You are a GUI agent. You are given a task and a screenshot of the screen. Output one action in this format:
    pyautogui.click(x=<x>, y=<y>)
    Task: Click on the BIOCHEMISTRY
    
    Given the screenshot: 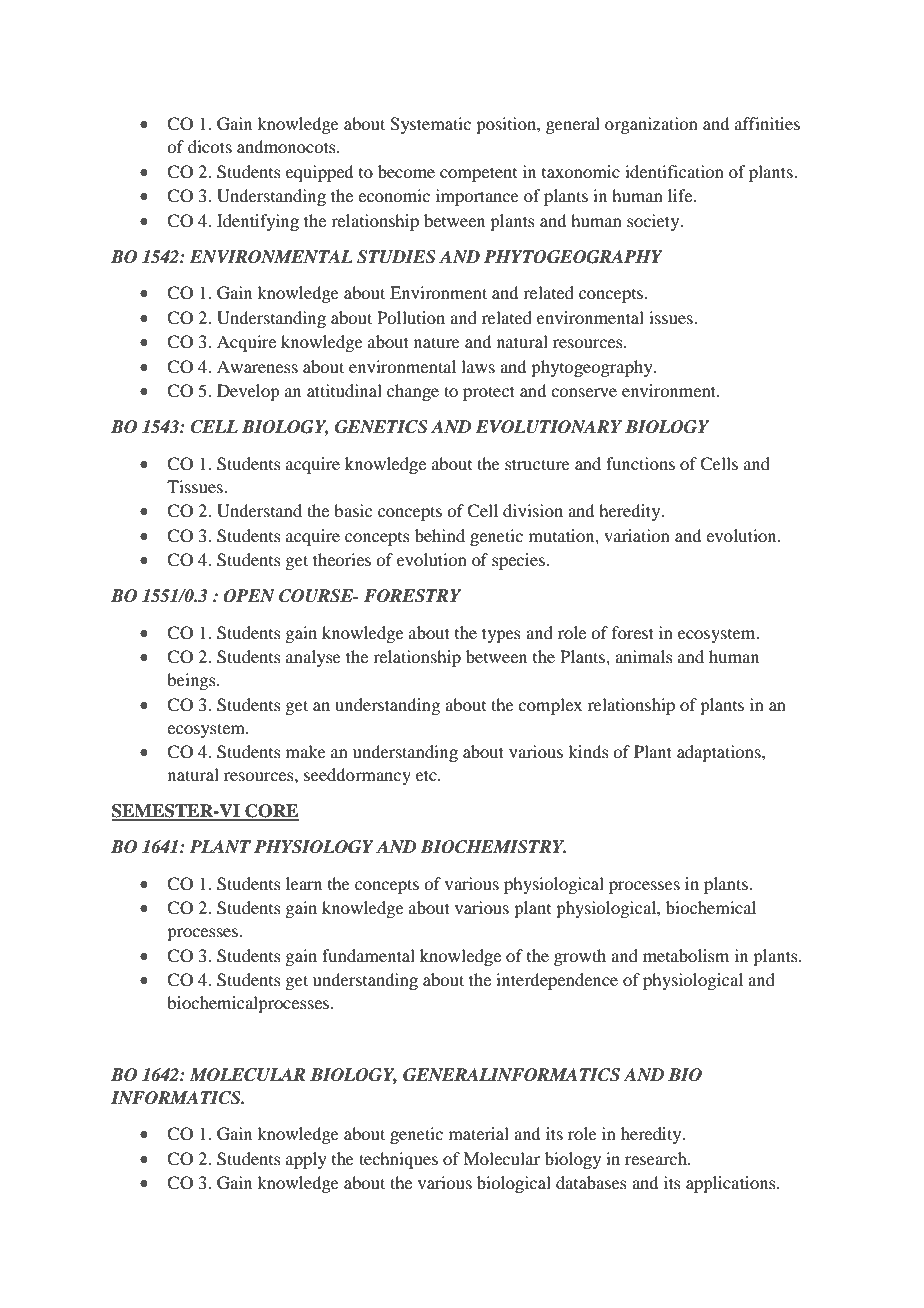 What is the action you would take?
    pyautogui.click(x=493, y=847)
